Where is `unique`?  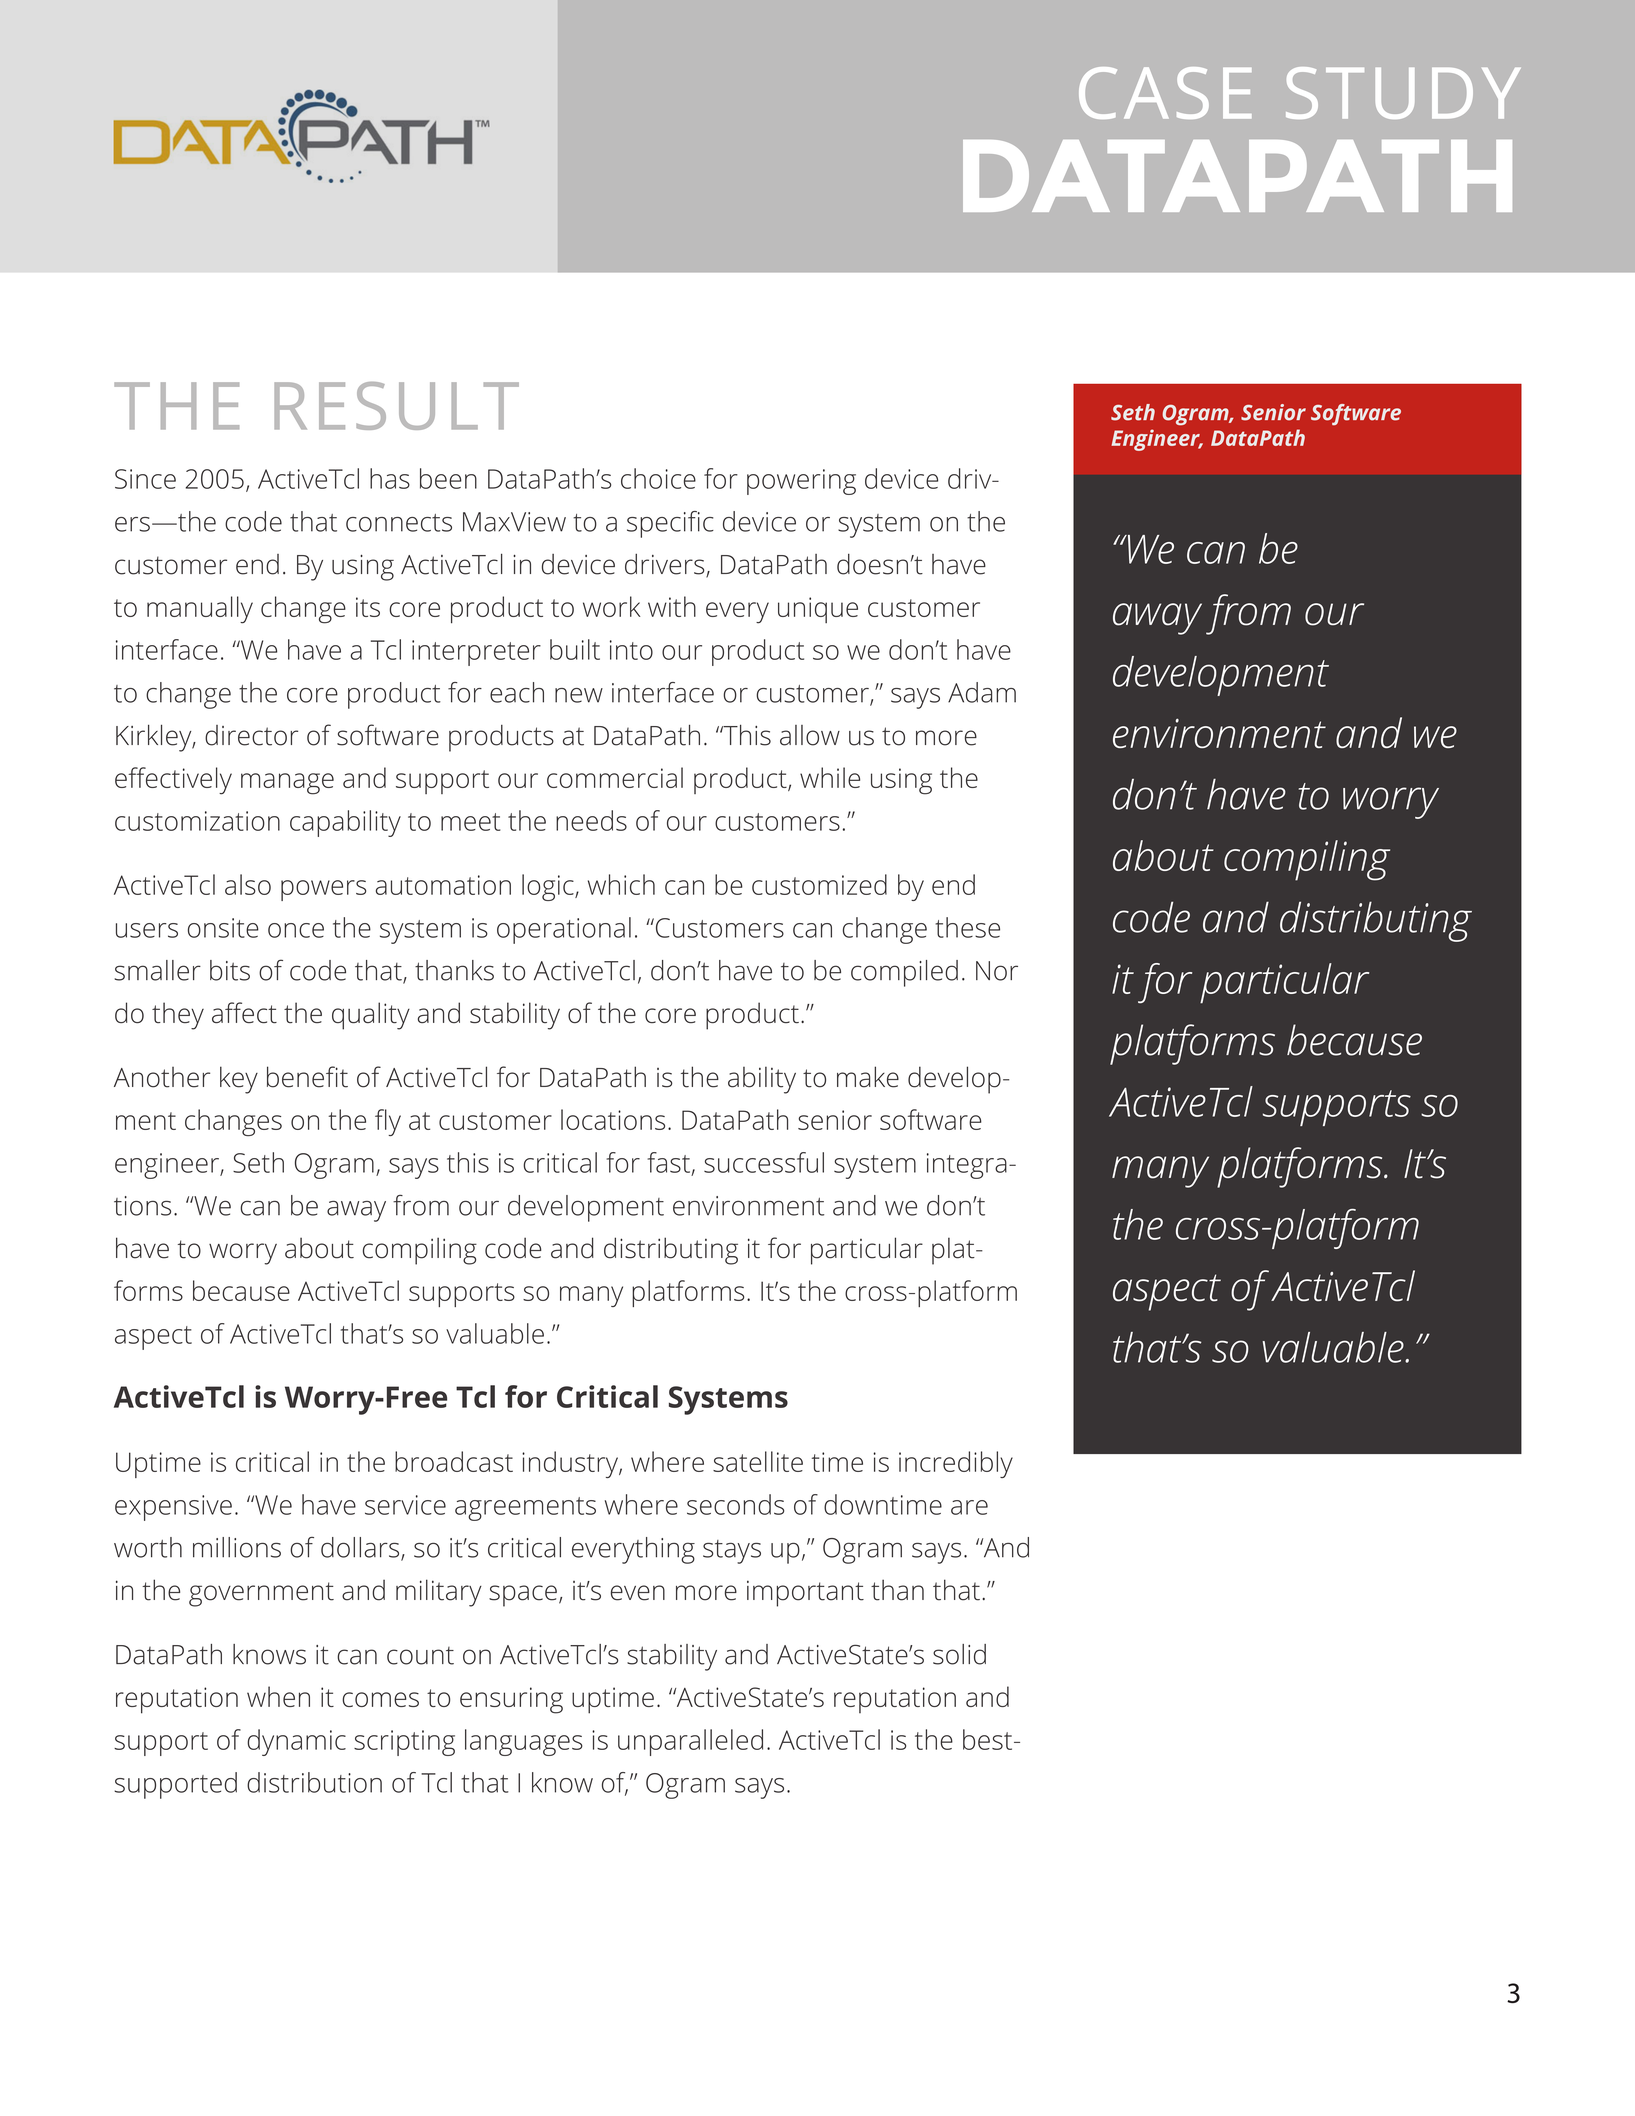
unique is located at coordinates (818, 610).
